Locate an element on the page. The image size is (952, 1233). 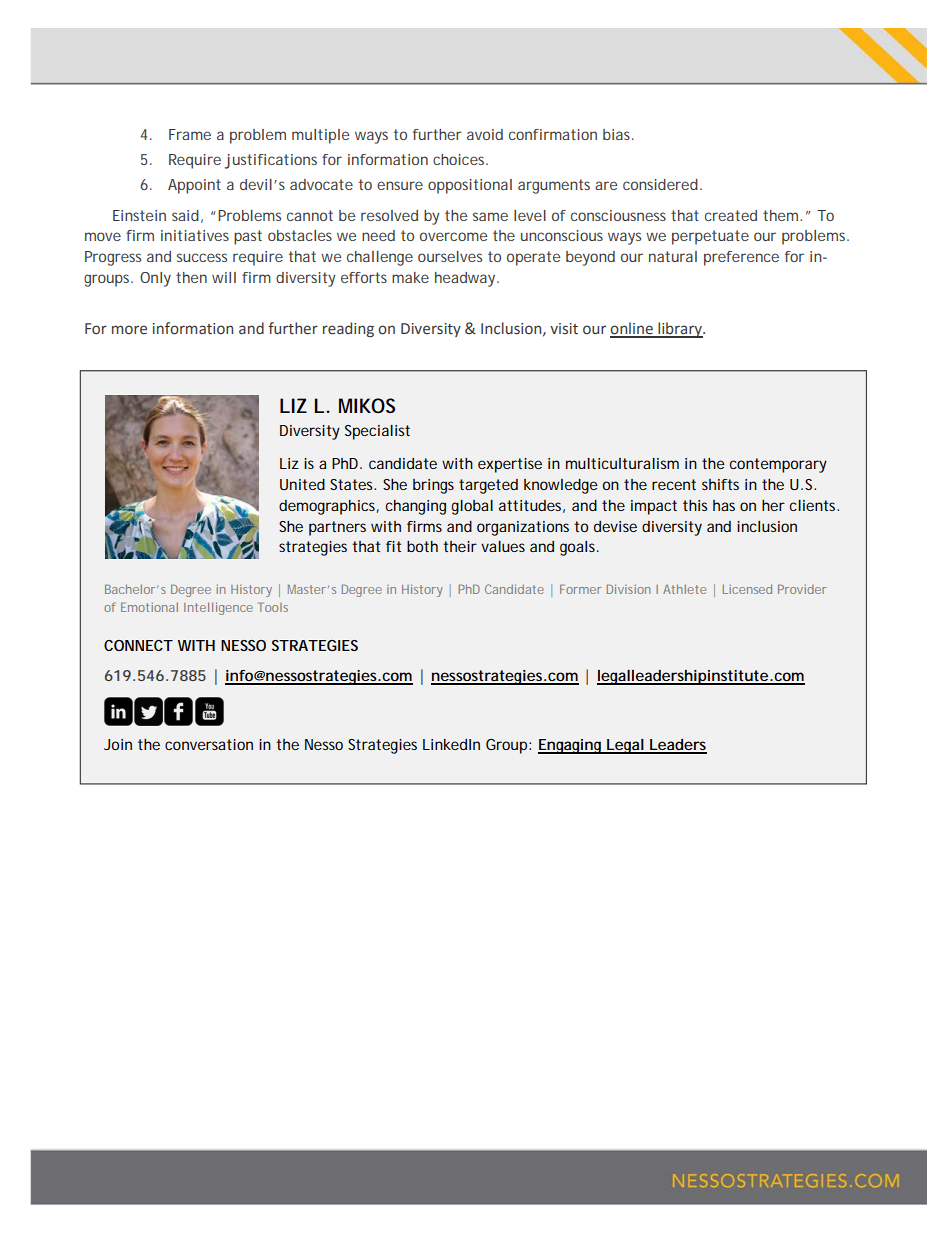
conversation is located at coordinates (209, 744).
